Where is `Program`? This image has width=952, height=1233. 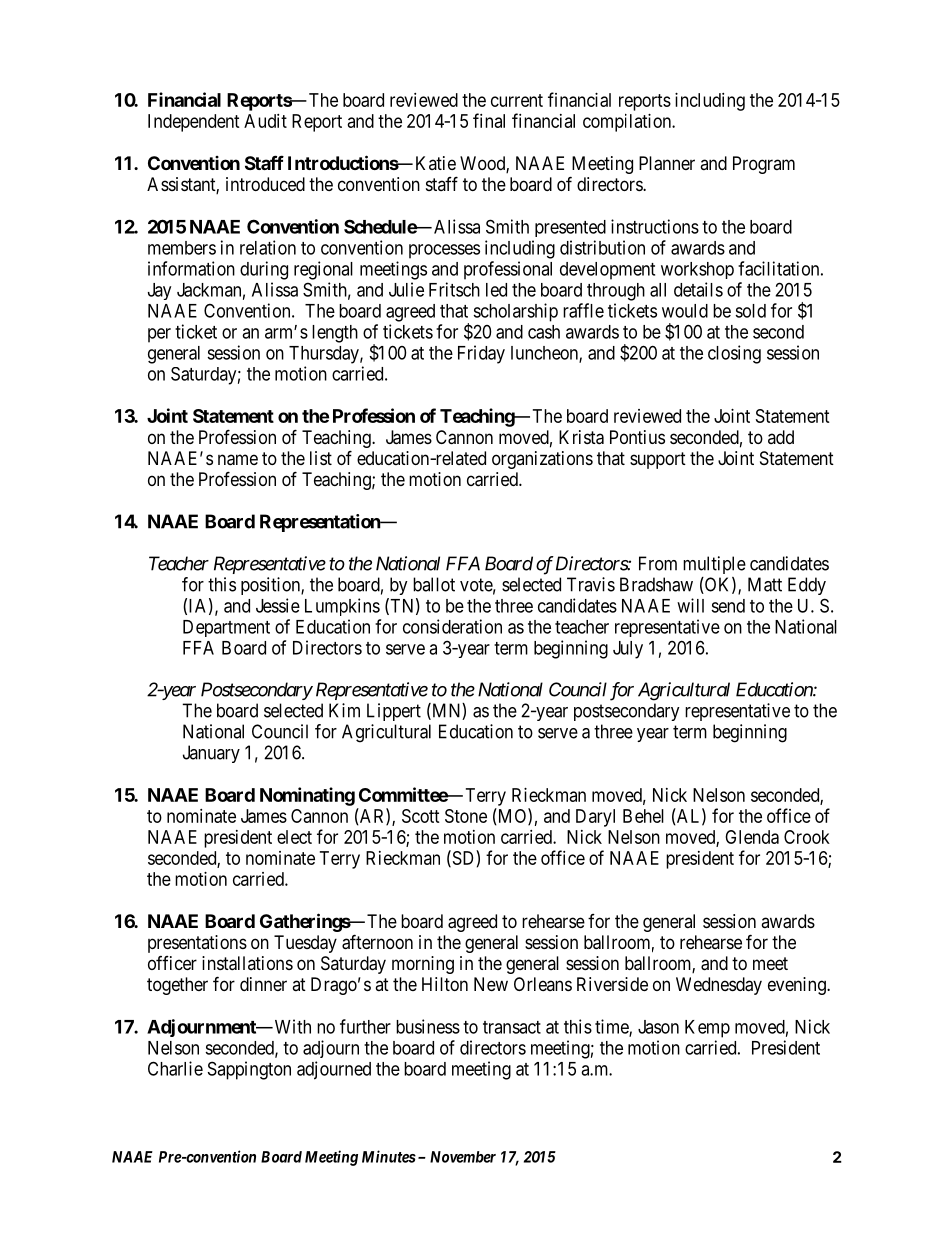 Program is located at coordinates (764, 165).
